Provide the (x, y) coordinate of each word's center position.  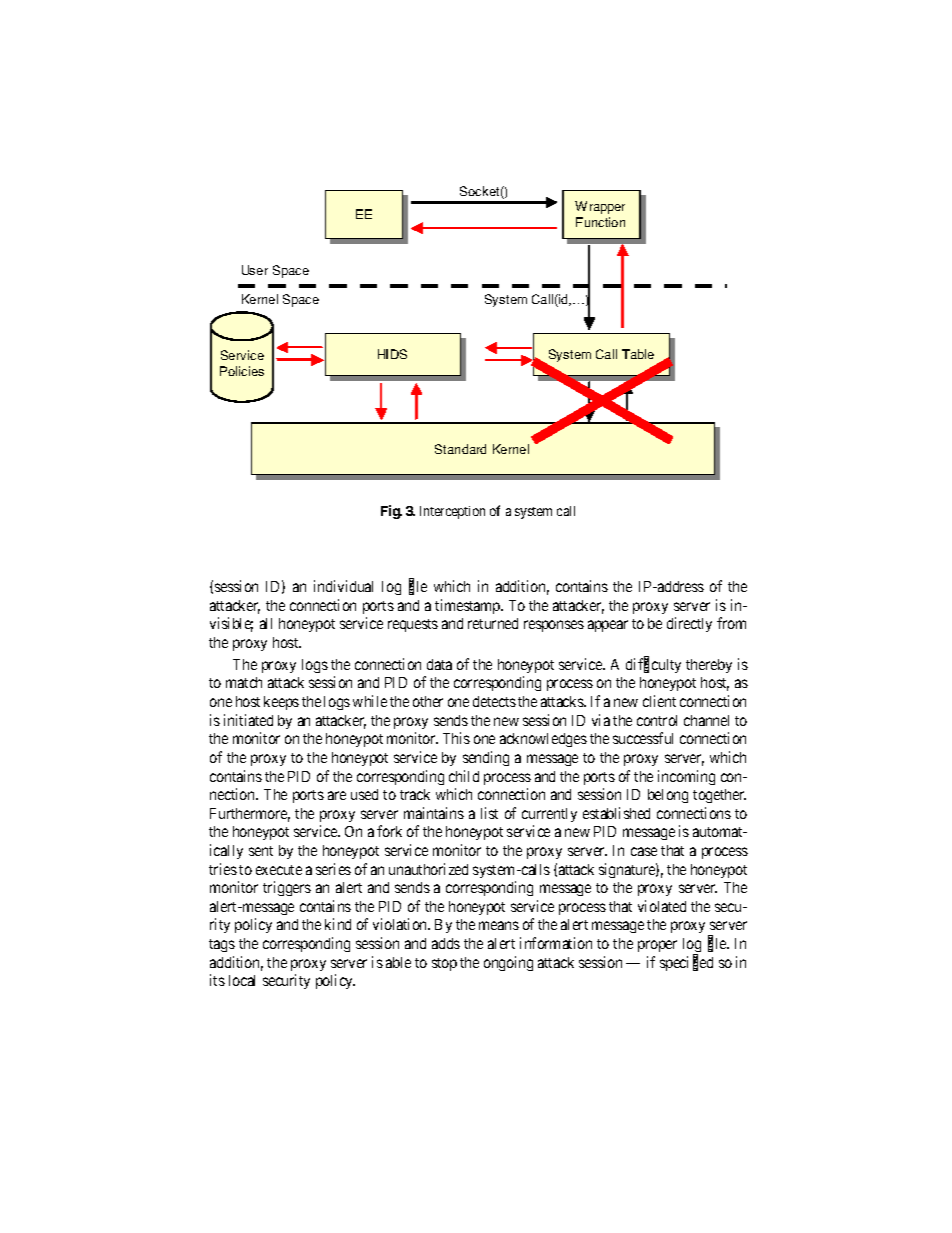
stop (444, 964)
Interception (452, 512)
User (255, 270)
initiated (248, 720)
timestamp (468, 606)
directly (689, 624)
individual (343, 586)
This (456, 738)
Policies (242, 371)
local (242, 980)
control (657, 720)
